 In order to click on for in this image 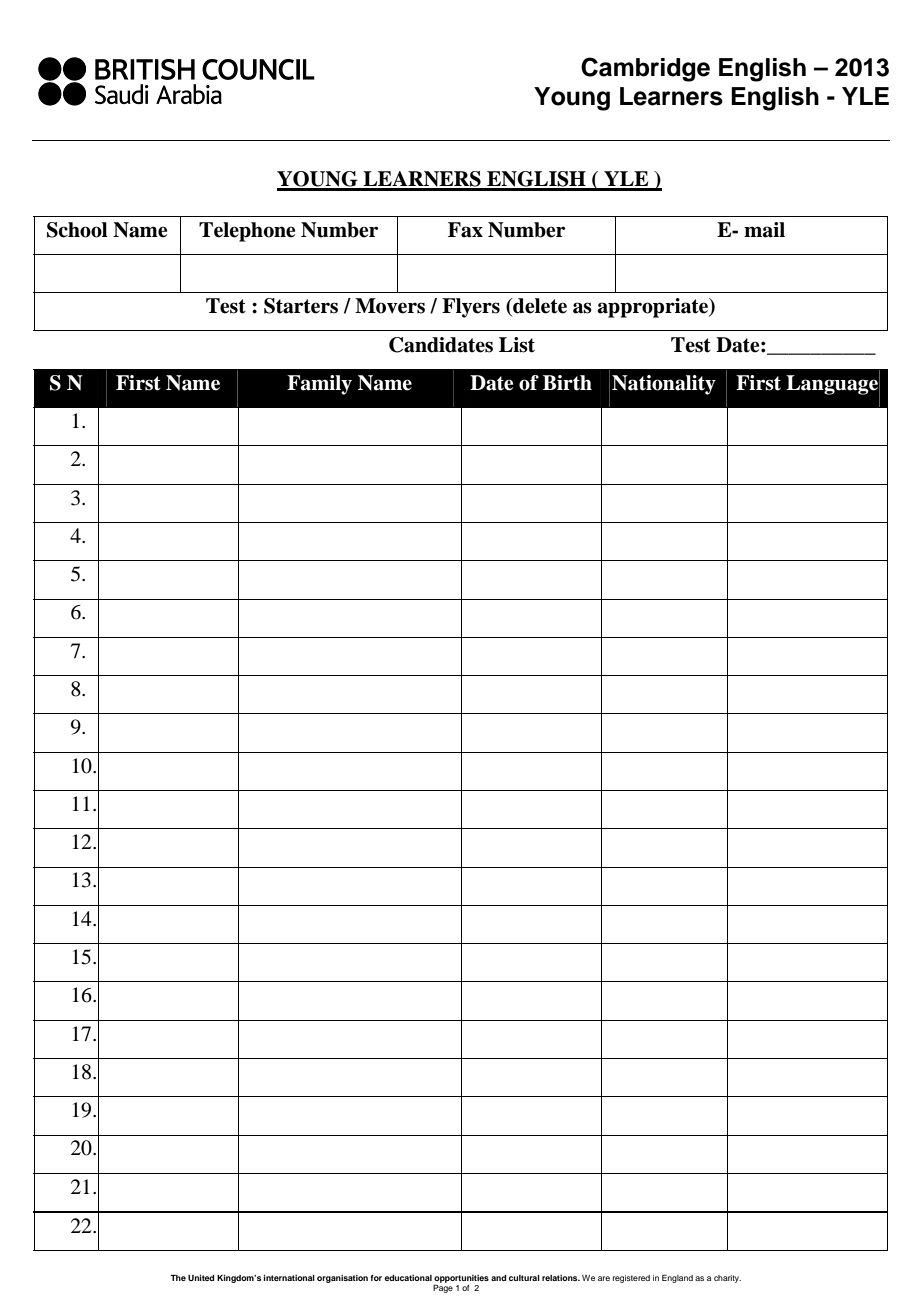, I will do `click(376, 1277)`.
